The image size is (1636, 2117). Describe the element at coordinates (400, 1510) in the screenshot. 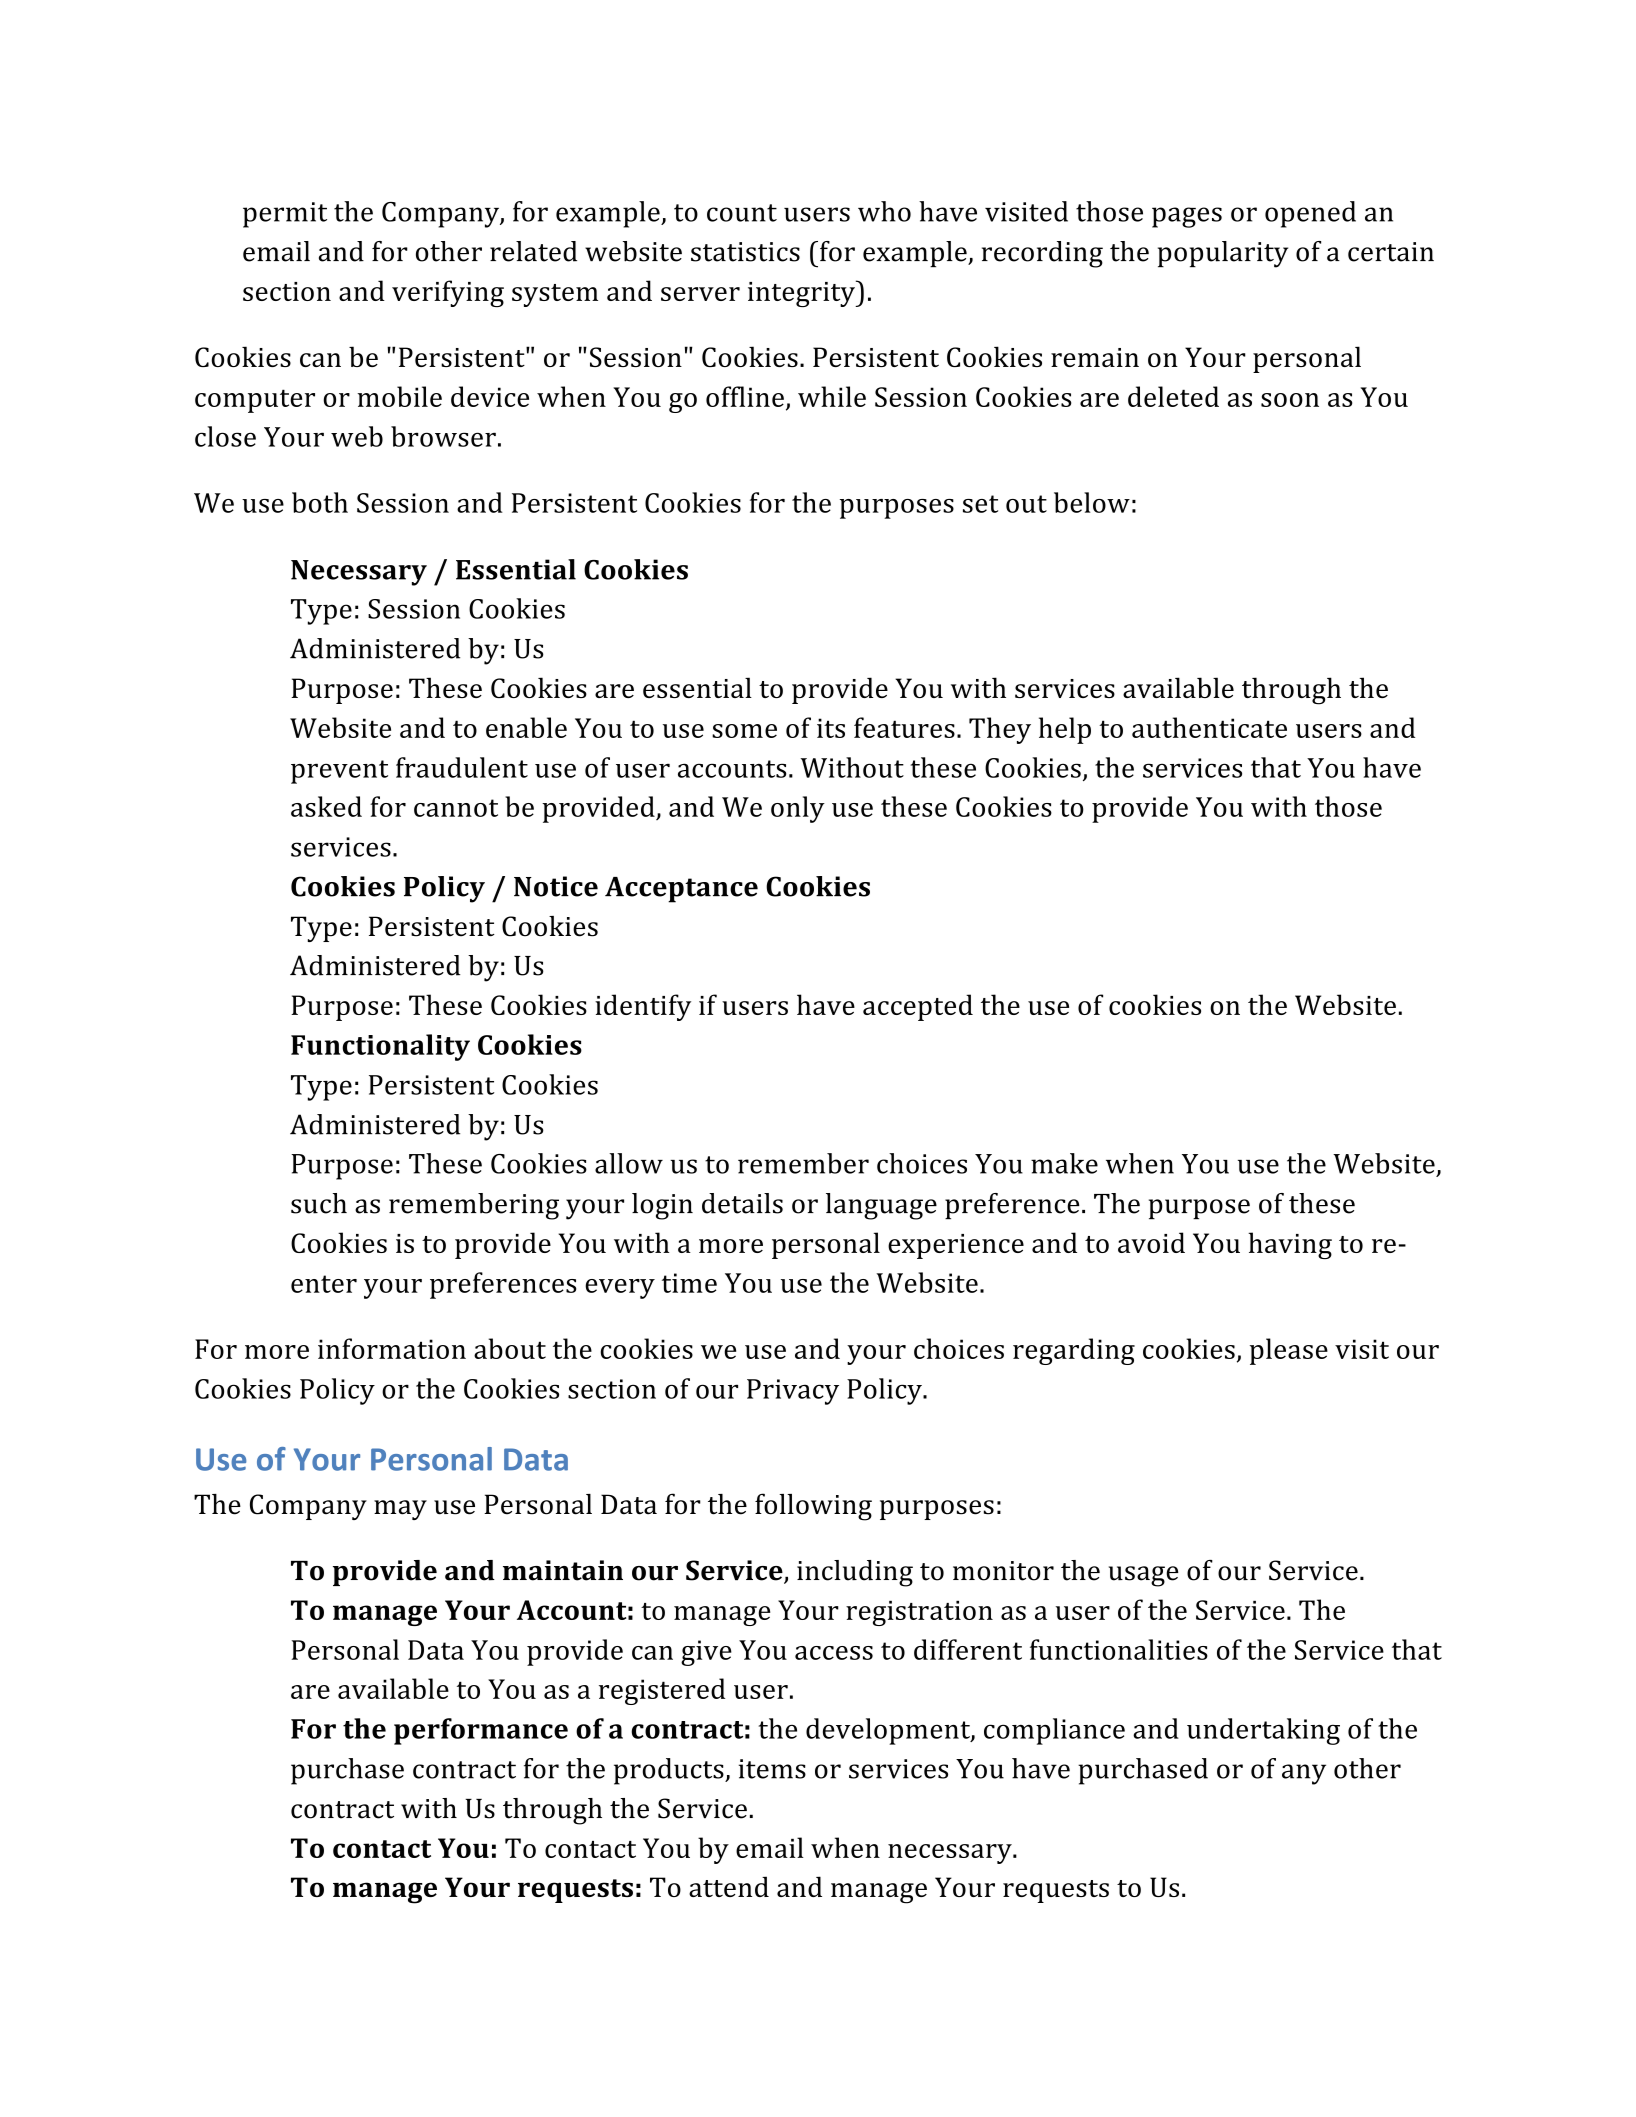

I see `may` at that location.
